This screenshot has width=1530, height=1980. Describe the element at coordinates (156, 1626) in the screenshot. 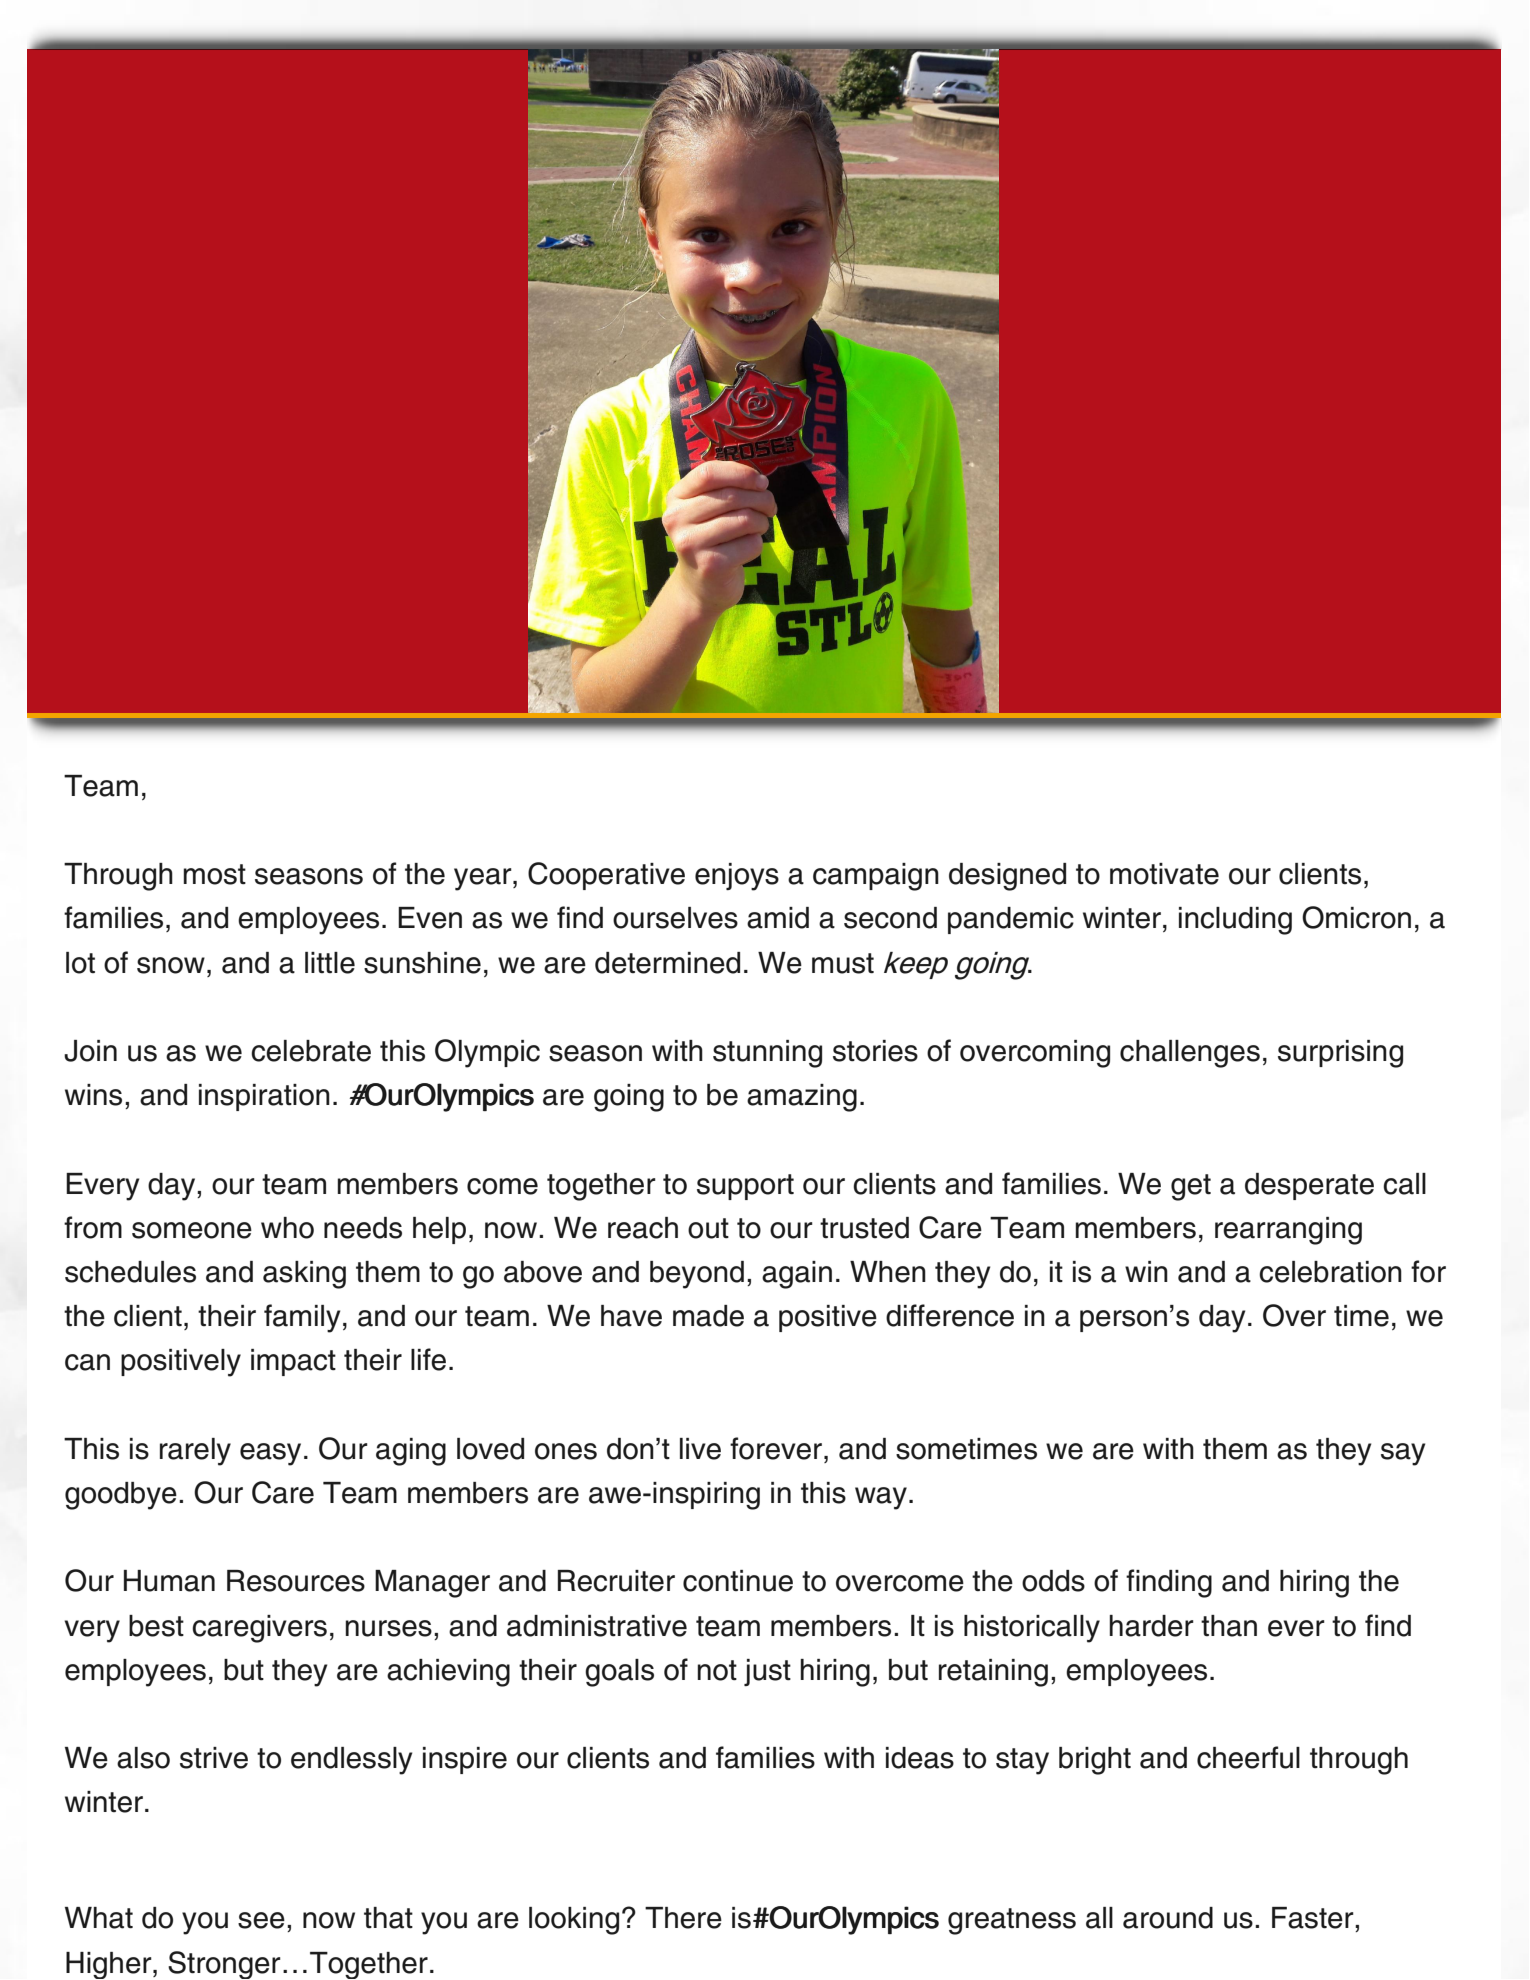

I see `best` at that location.
